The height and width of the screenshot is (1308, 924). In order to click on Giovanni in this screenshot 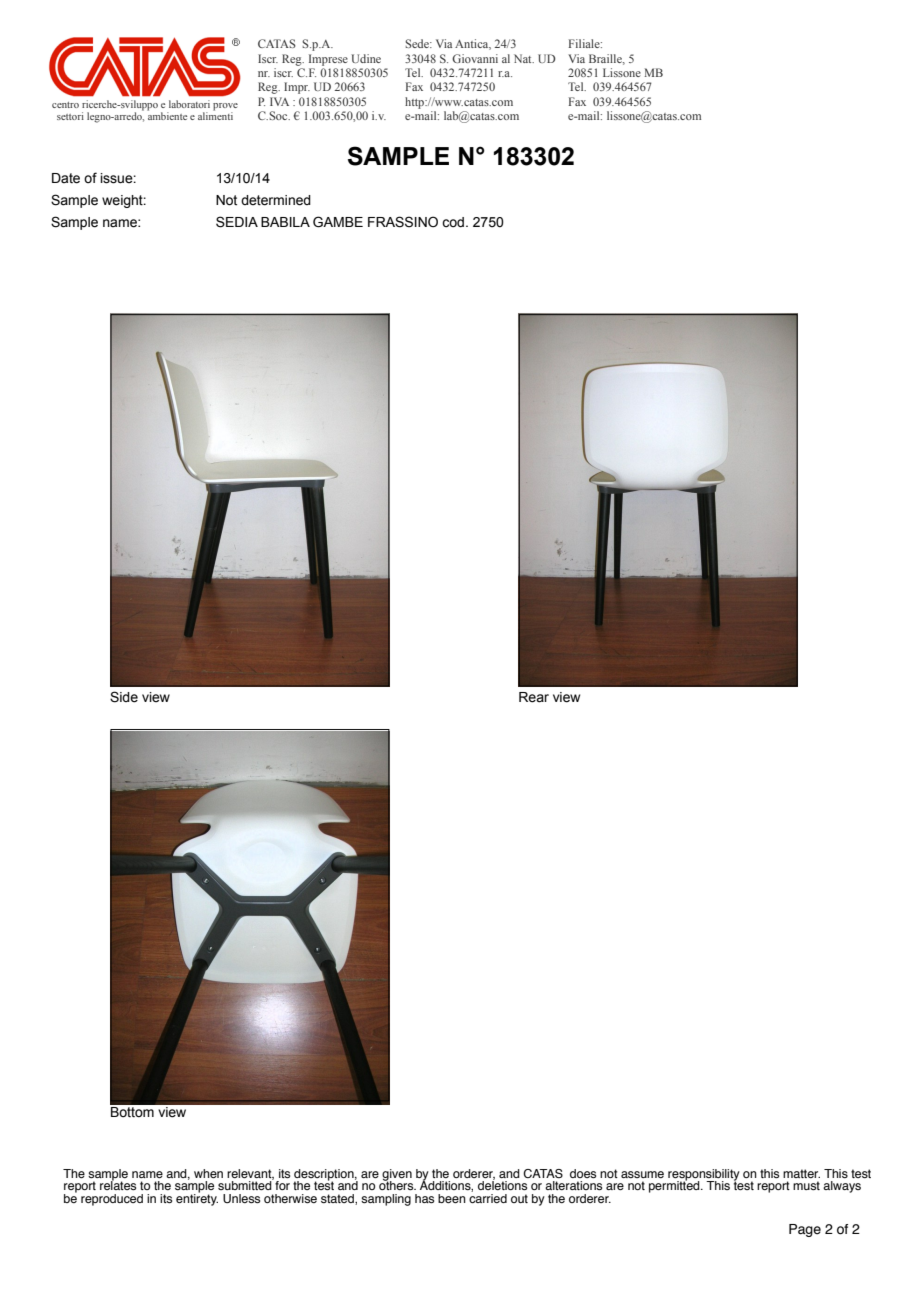, I will do `click(475, 58)`.
